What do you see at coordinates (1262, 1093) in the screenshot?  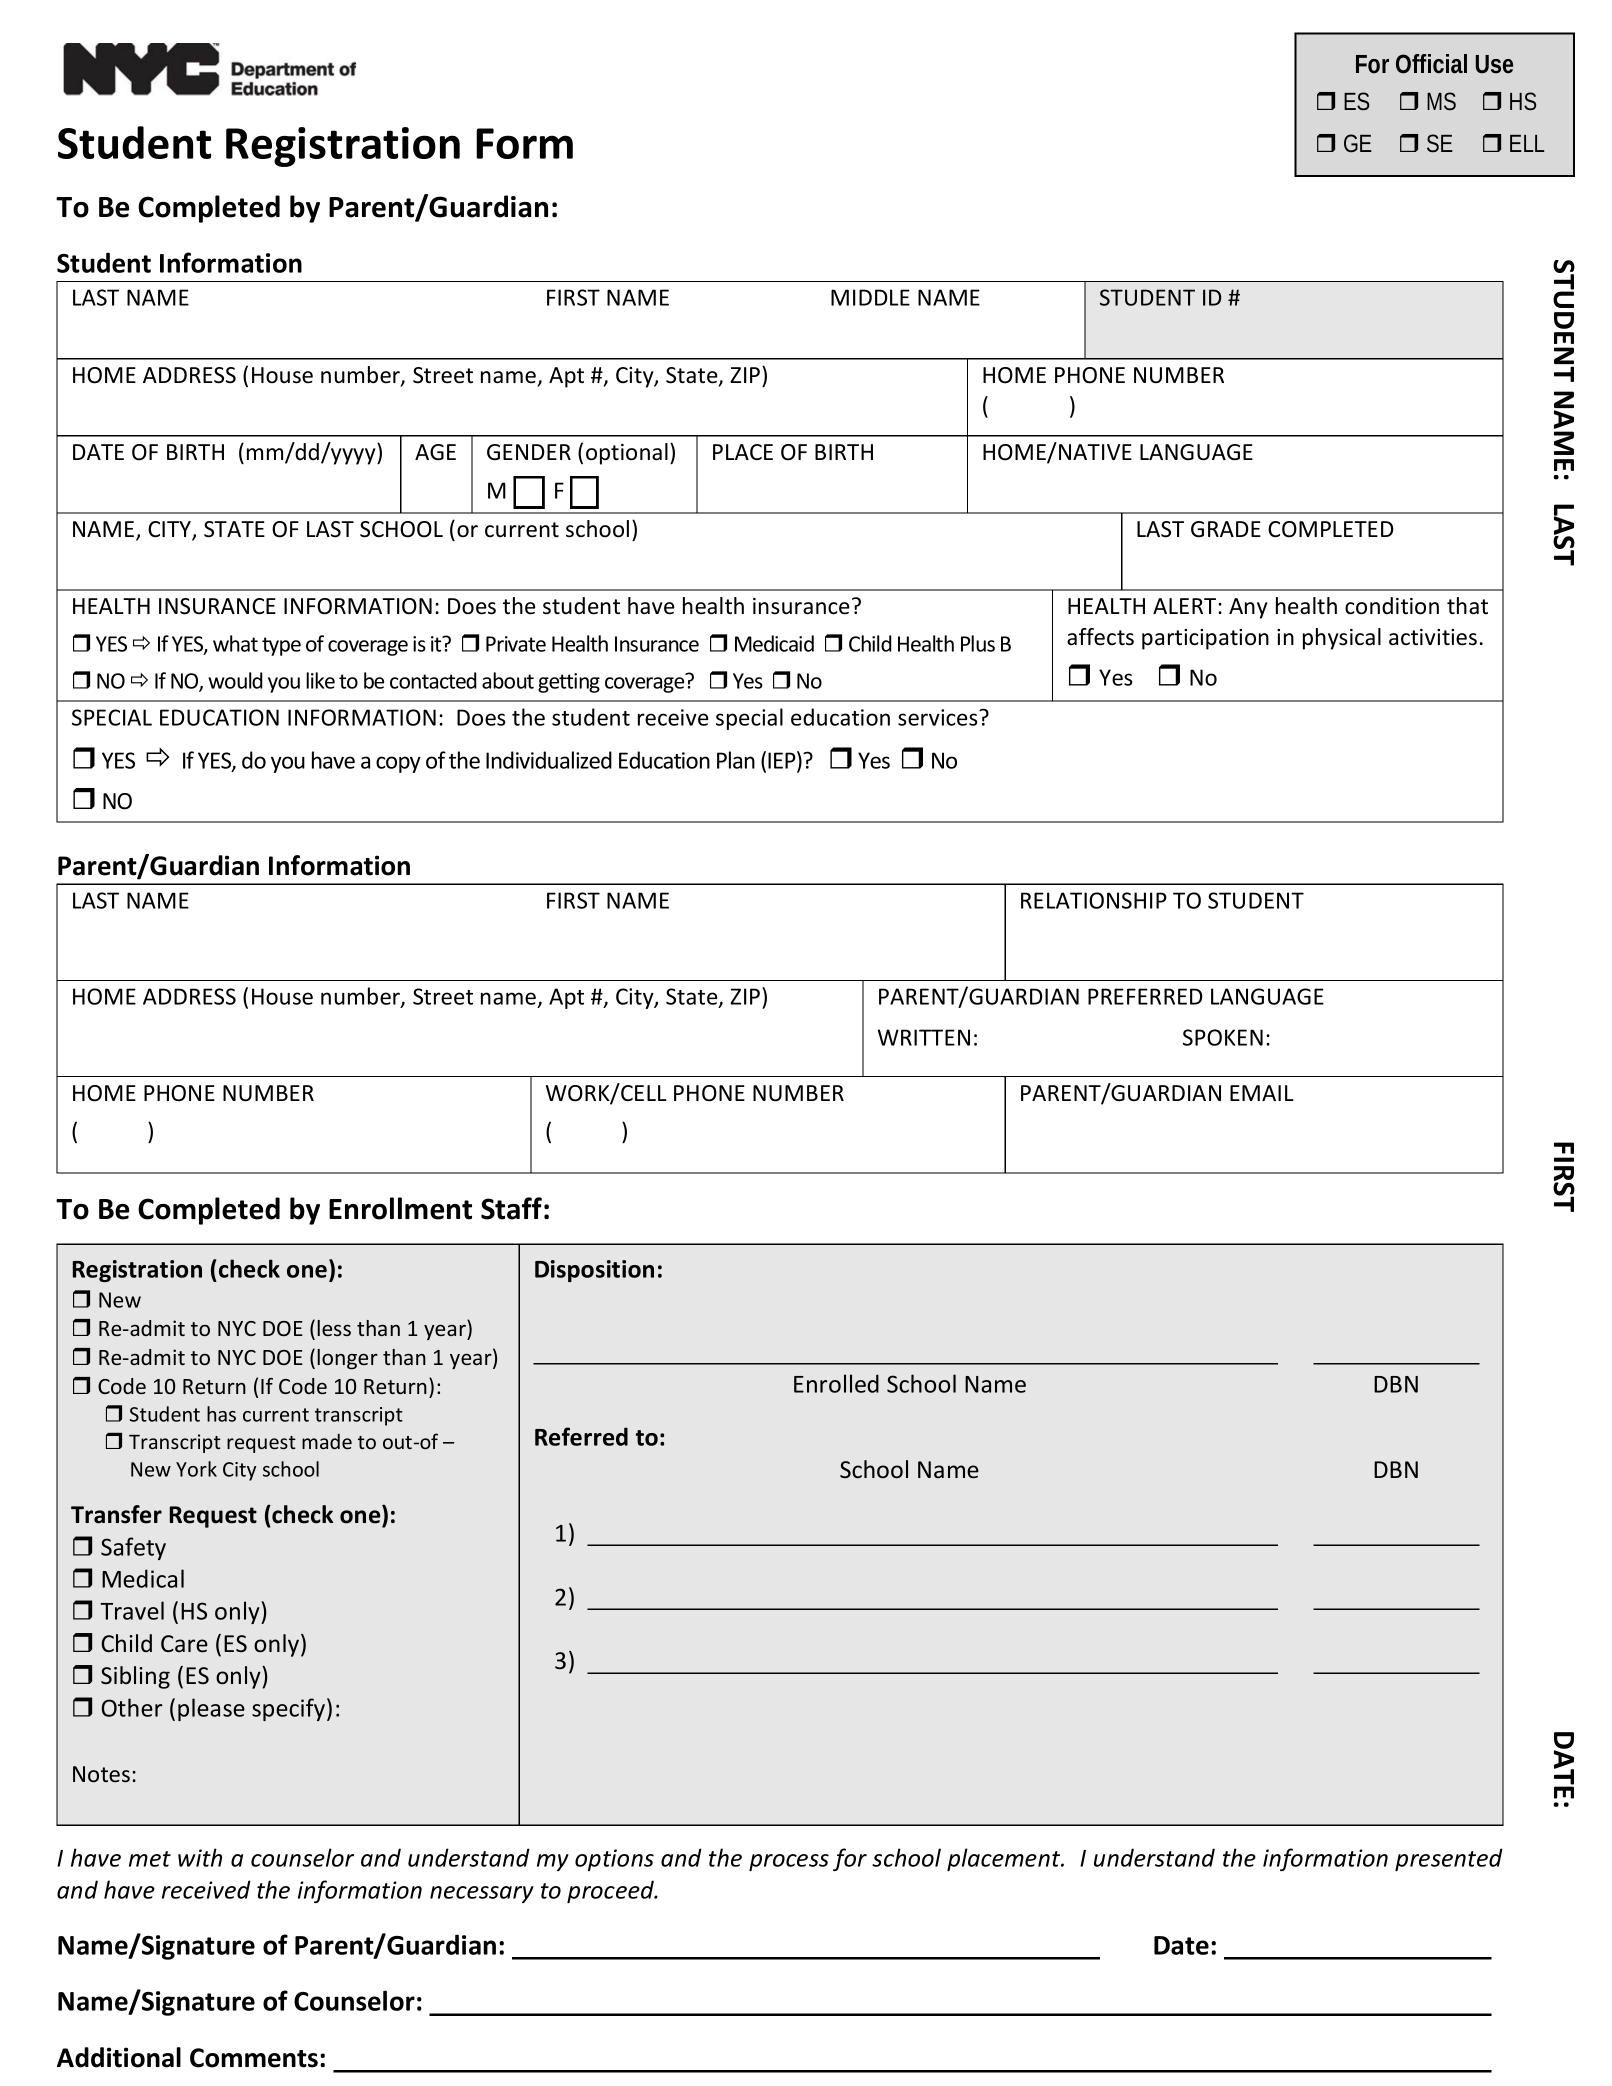 I see `EMAIL` at bounding box center [1262, 1093].
